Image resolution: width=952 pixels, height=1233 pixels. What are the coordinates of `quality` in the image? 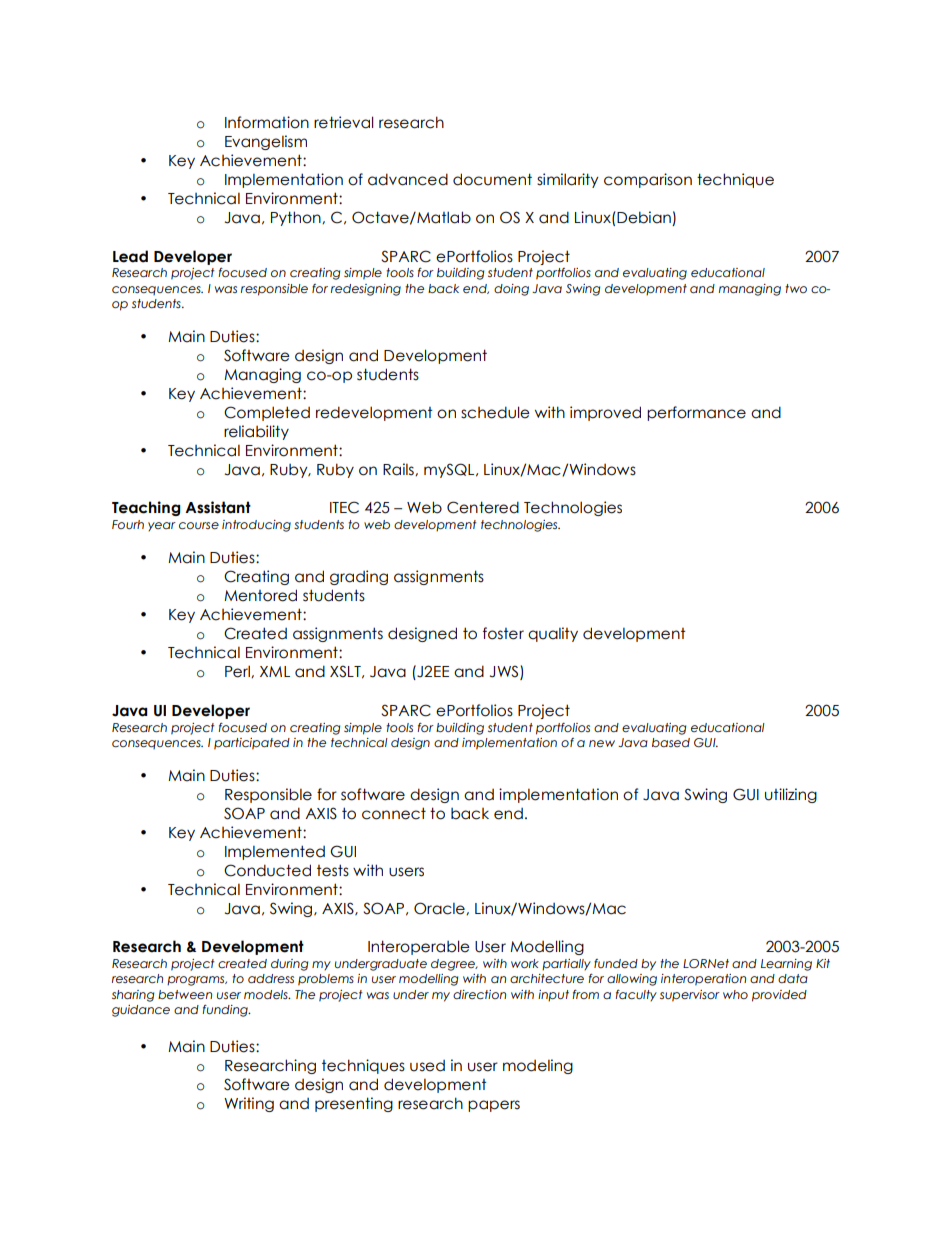 It's located at (553, 634).
